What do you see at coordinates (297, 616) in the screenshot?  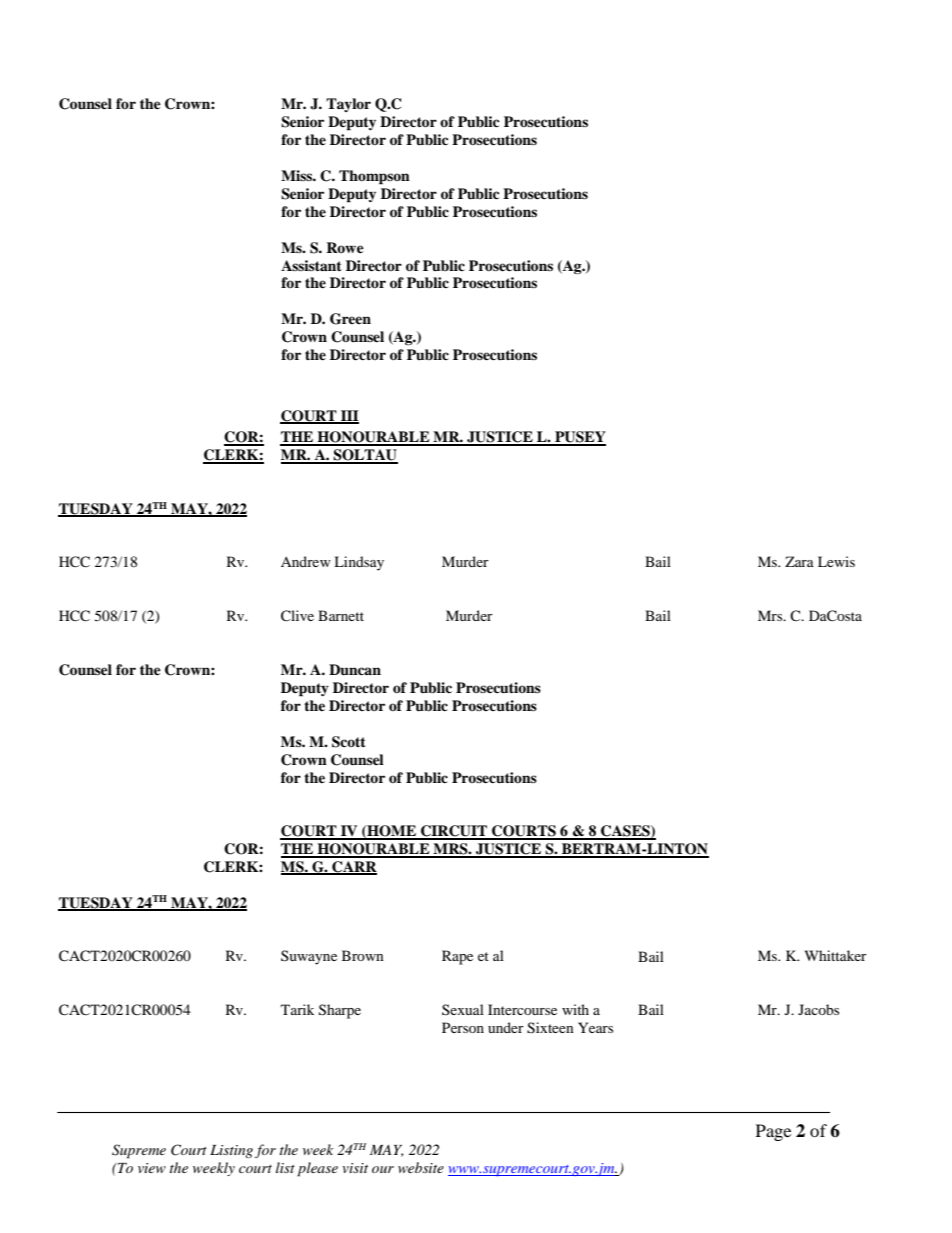 I see `Clive` at bounding box center [297, 616].
